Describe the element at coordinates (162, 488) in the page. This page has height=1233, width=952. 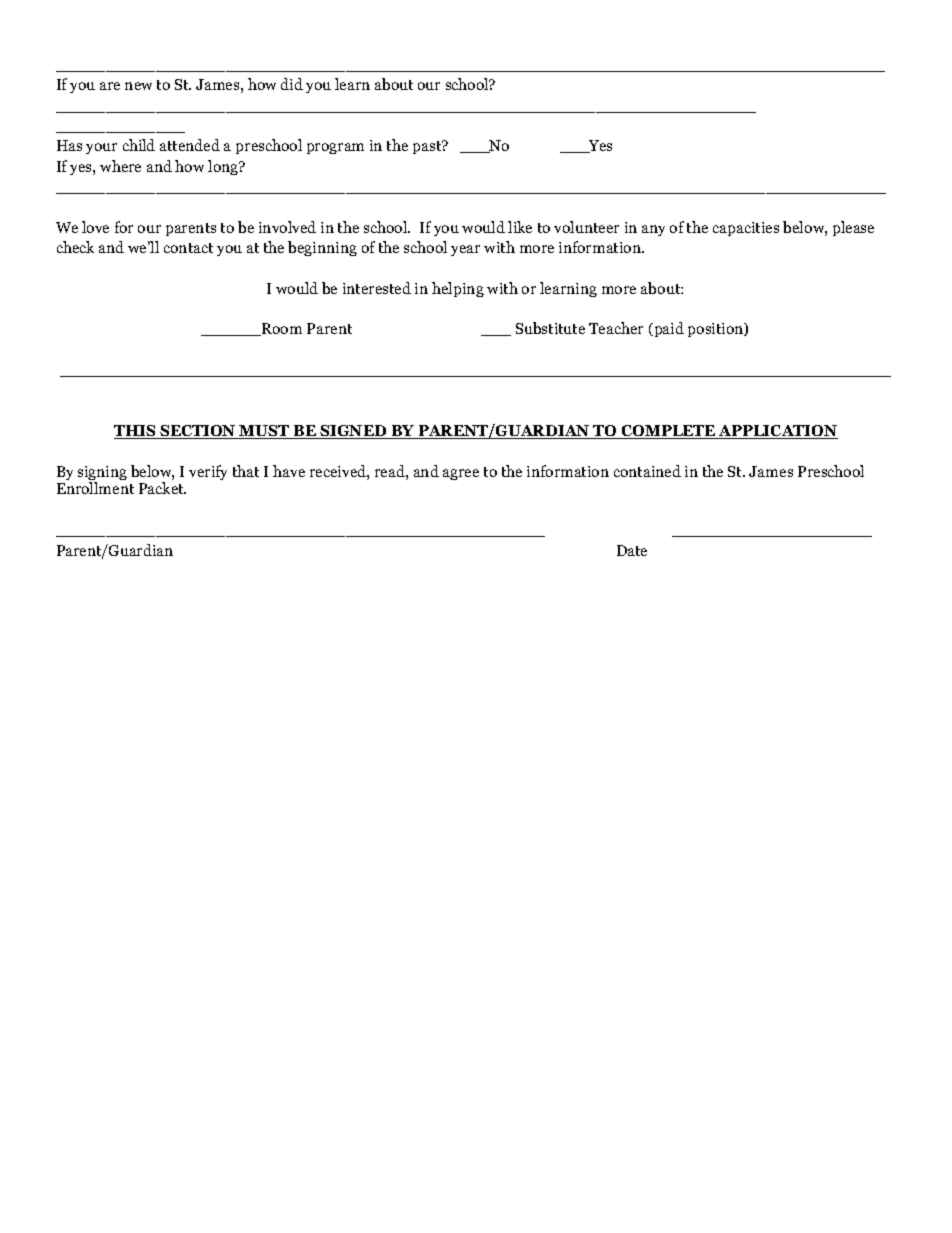
I see `Packet` at that location.
